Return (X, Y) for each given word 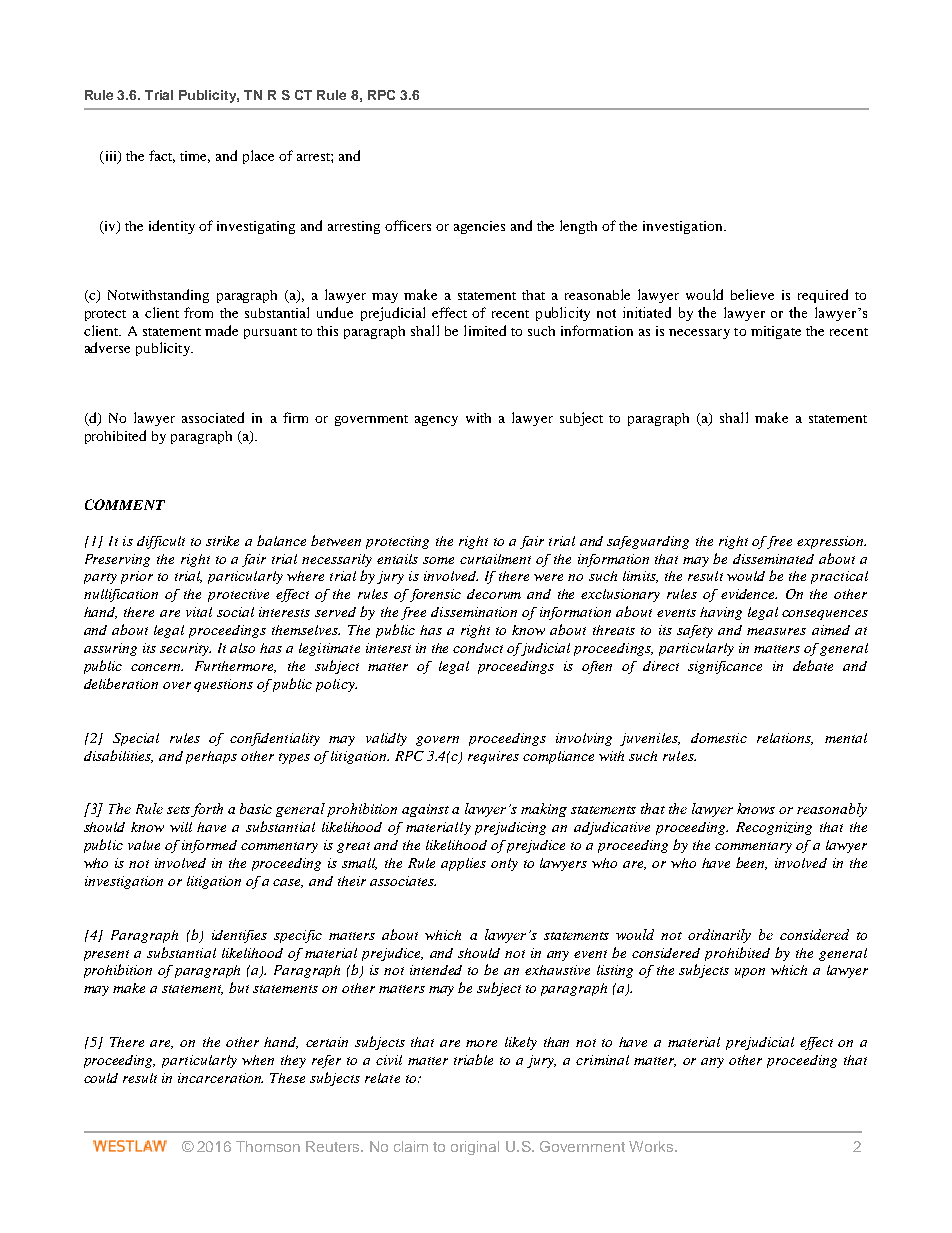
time (195, 157)
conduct (478, 648)
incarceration (220, 1078)
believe (752, 294)
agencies (479, 227)
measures (776, 631)
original (475, 1148)
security (185, 649)
